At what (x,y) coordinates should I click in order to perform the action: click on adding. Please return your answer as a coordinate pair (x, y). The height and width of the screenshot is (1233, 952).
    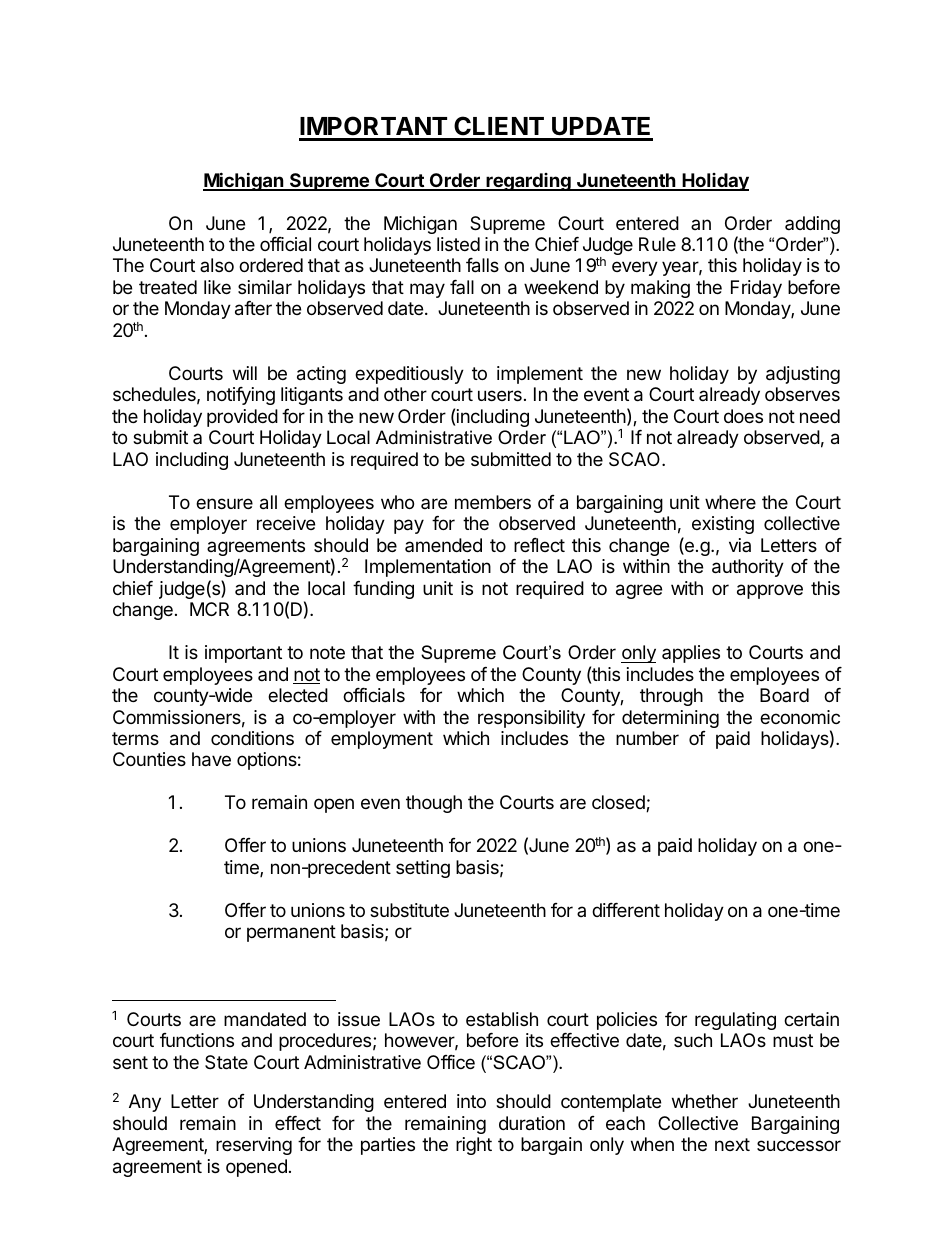
    Looking at the image, I should click on (812, 225).
